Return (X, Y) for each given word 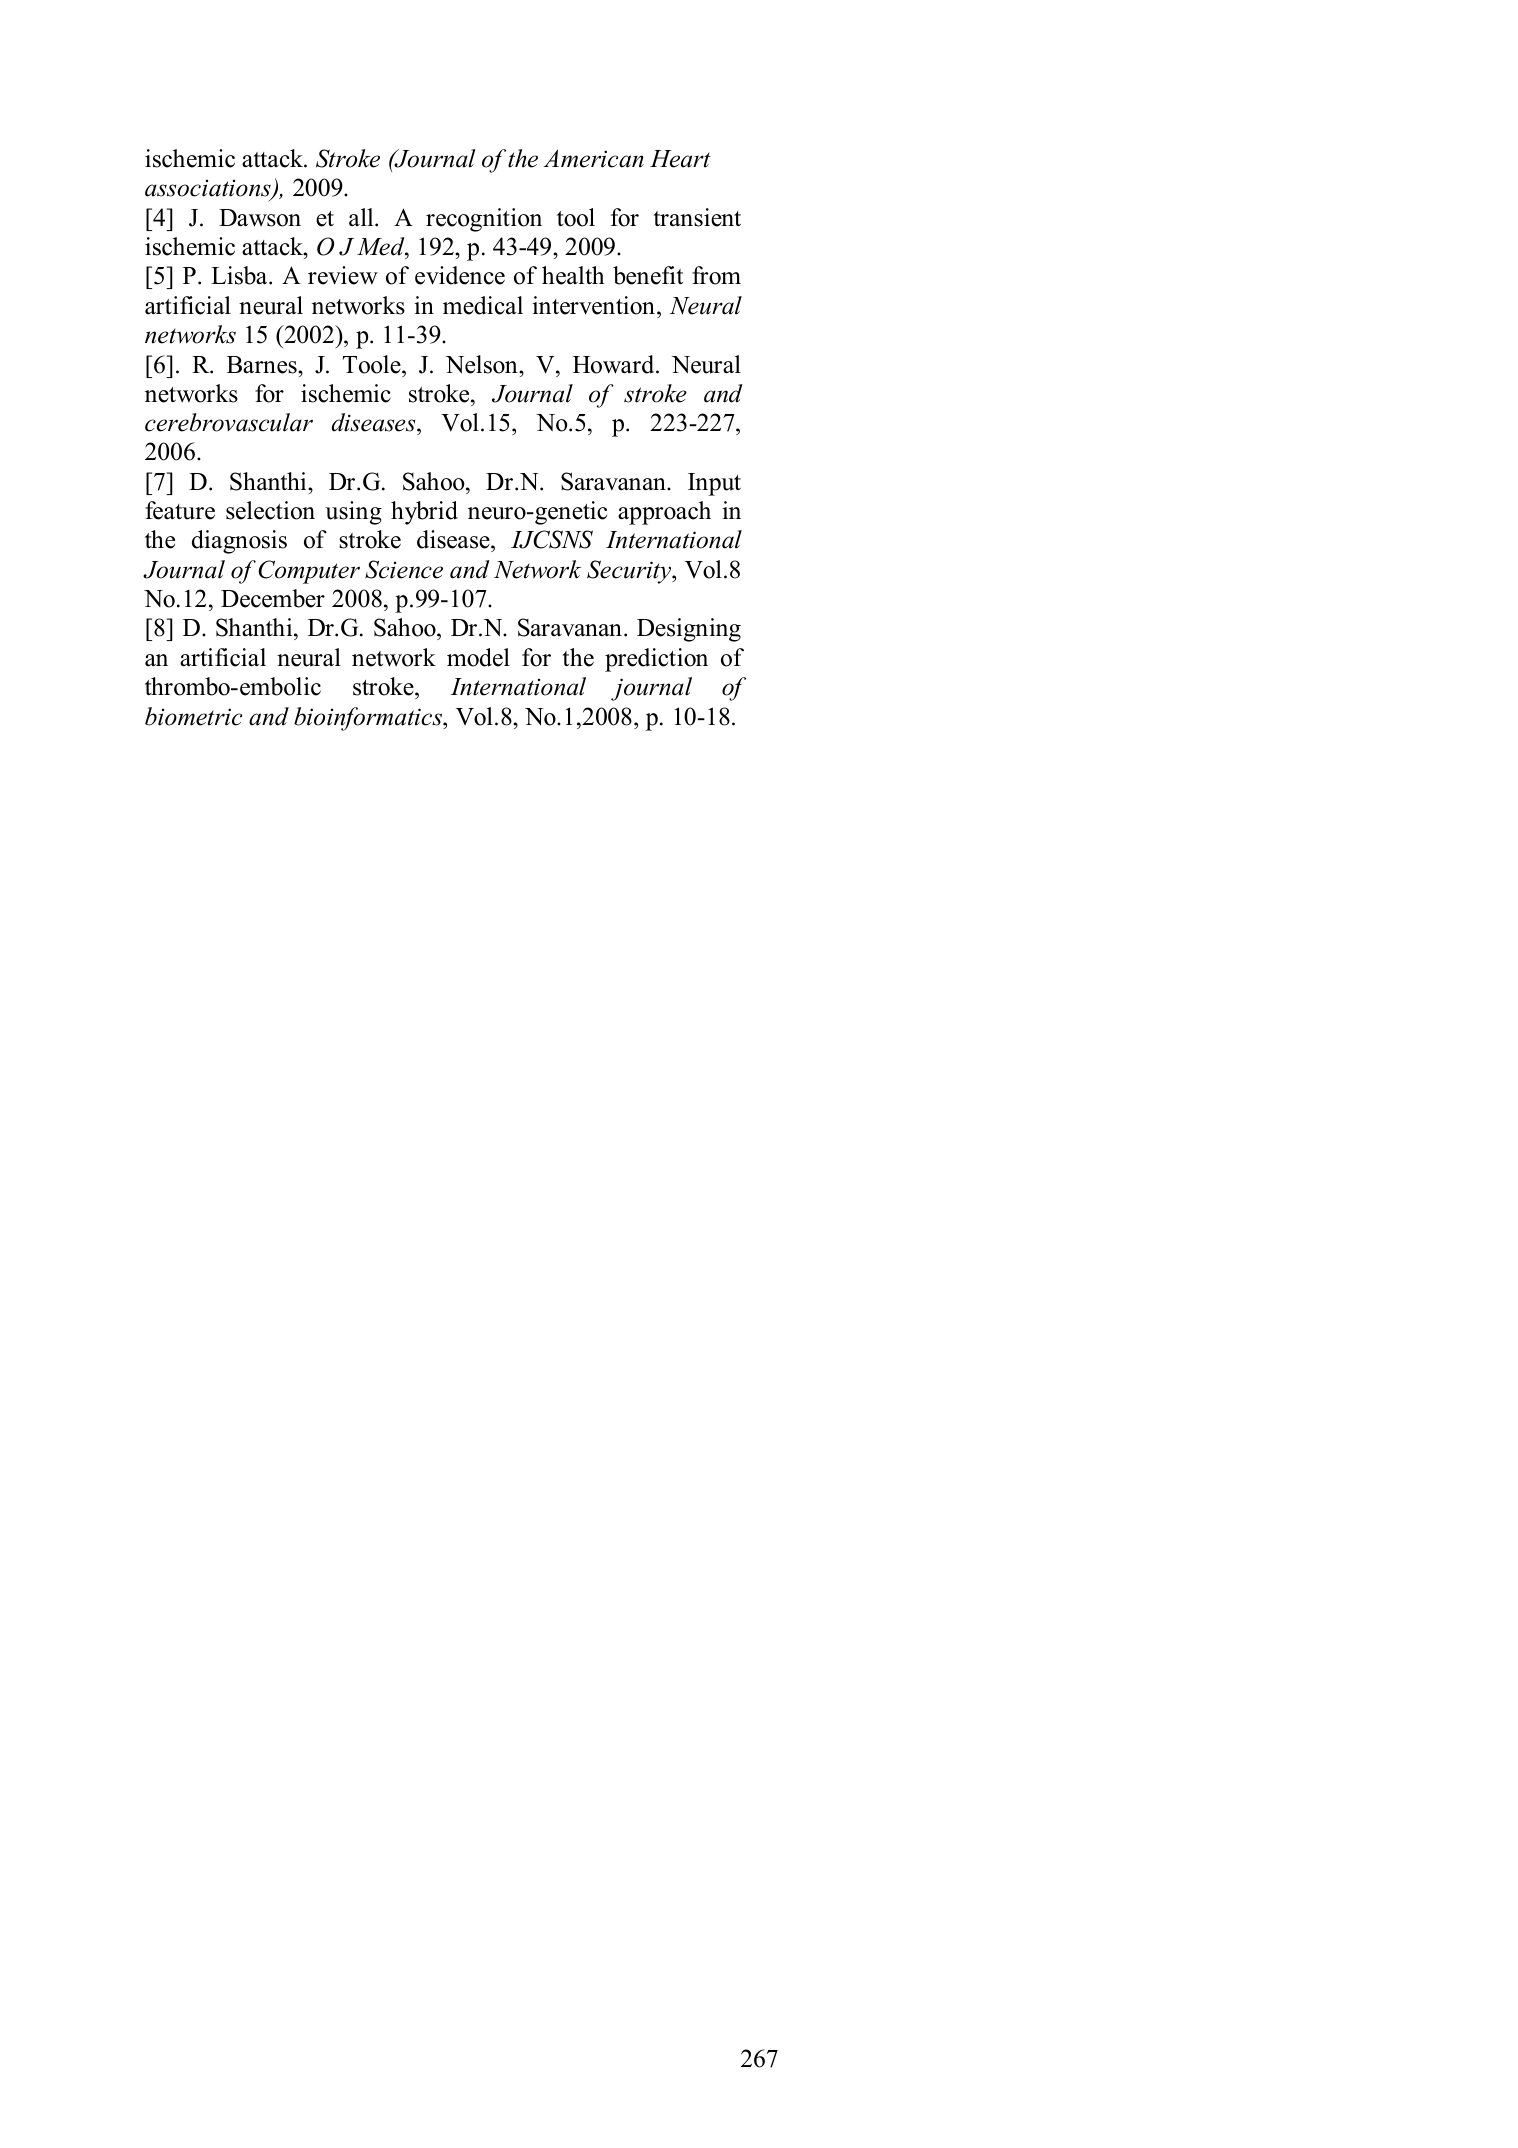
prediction (656, 660)
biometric (193, 716)
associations (209, 189)
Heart (680, 159)
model (478, 657)
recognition (484, 220)
